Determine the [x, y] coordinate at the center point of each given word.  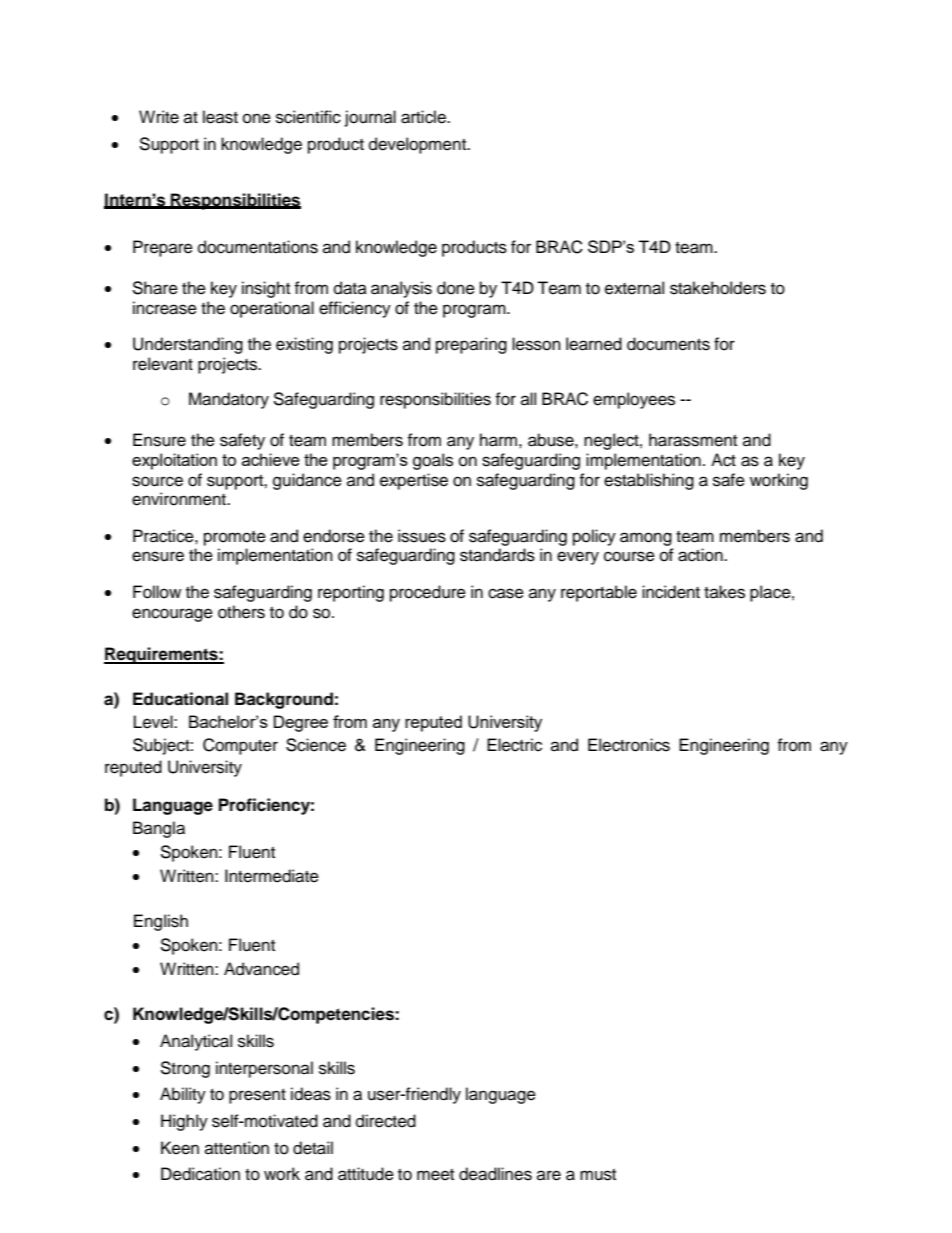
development [419, 145]
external [634, 288]
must [598, 1175]
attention [237, 1148]
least [220, 117]
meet [435, 1175]
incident [671, 592]
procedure [428, 593]
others [241, 612]
